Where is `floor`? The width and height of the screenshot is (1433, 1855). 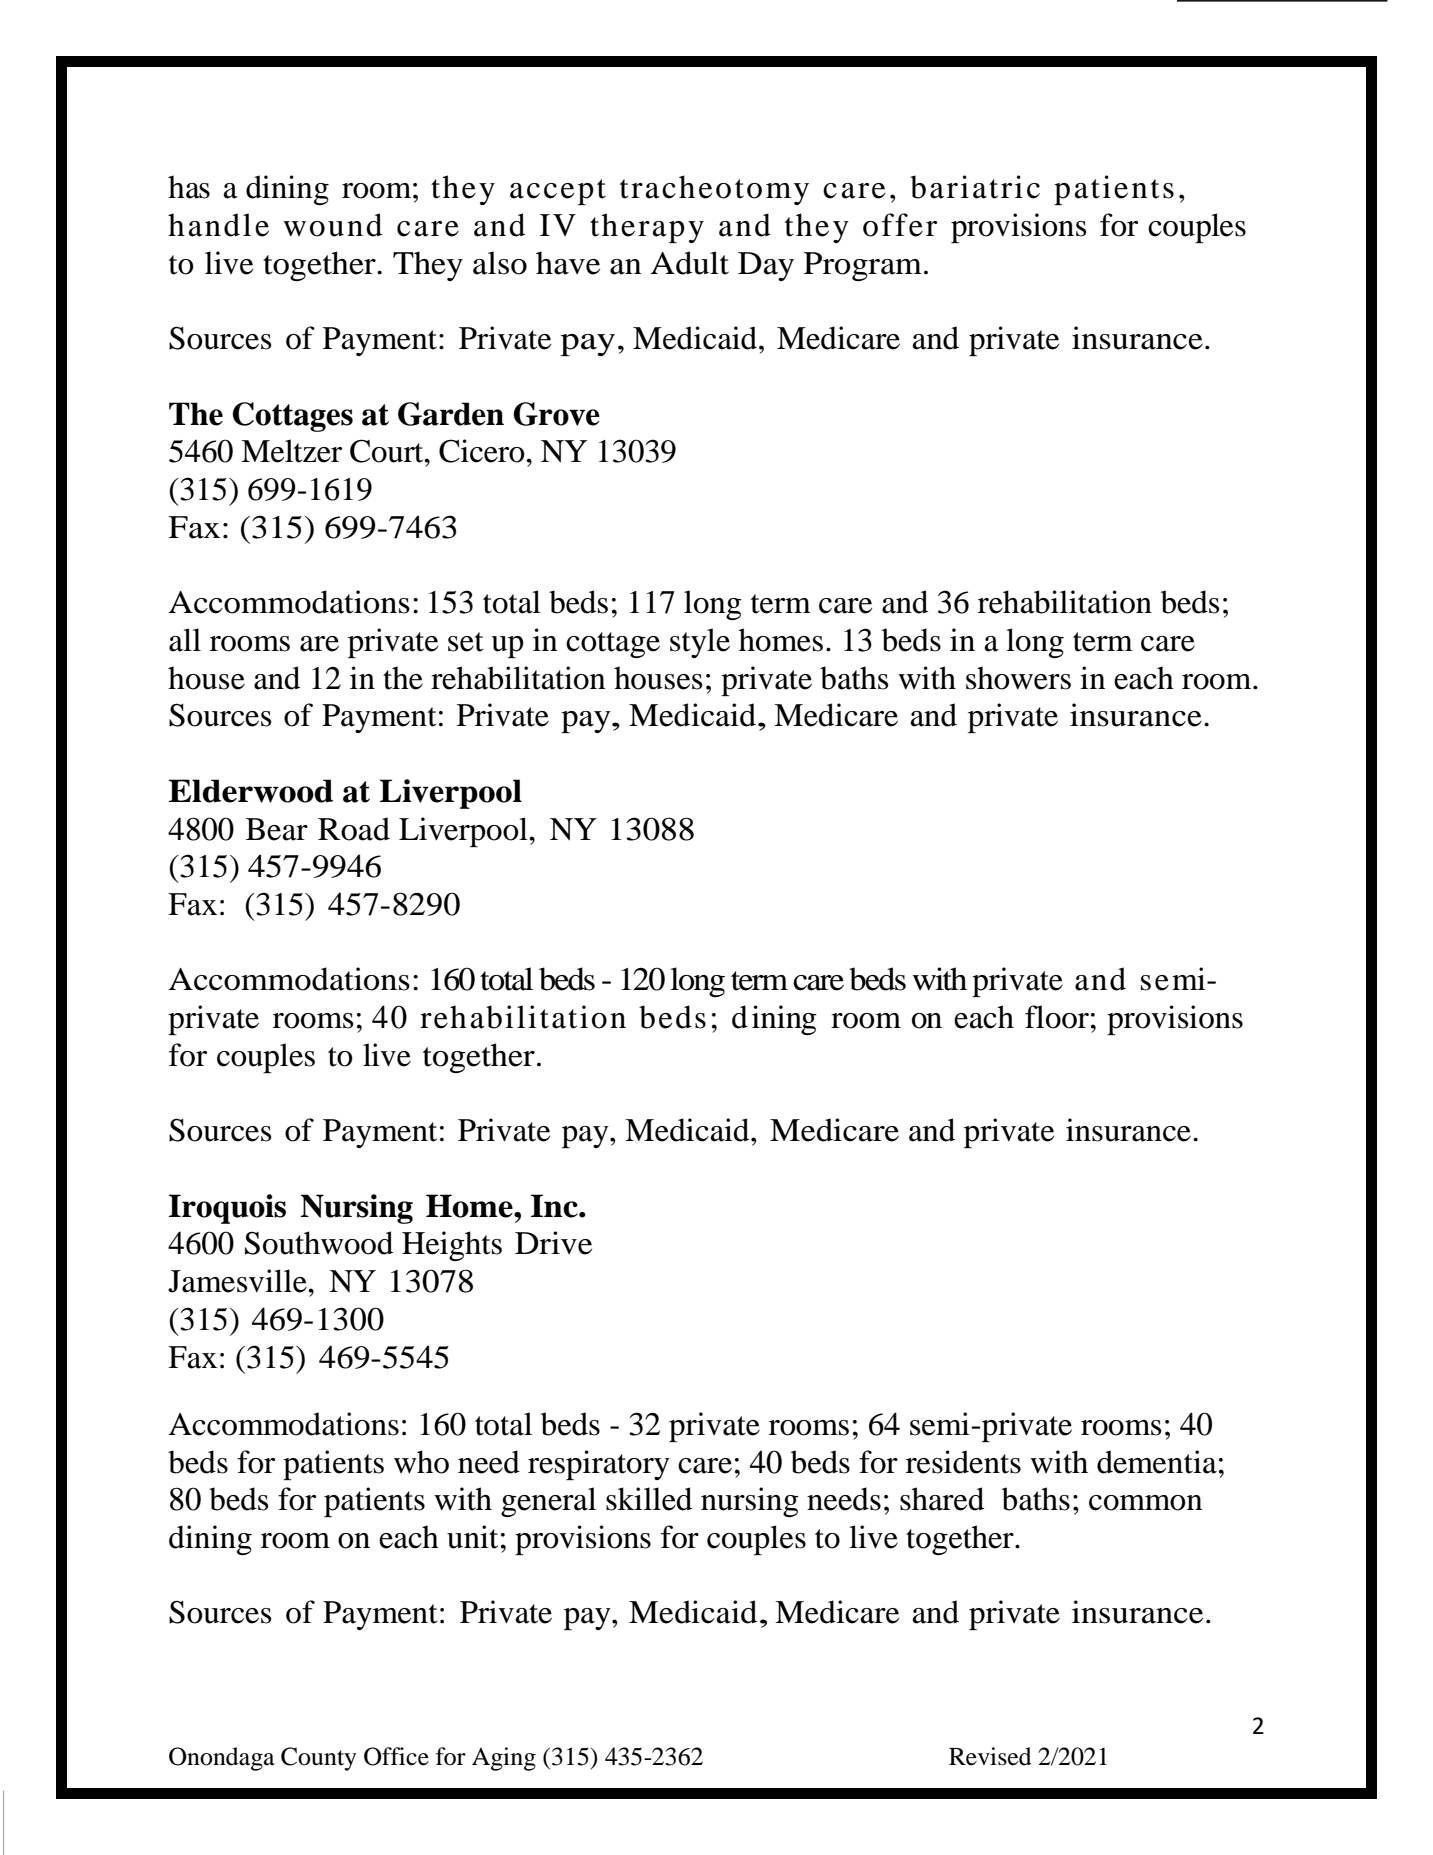 floor is located at coordinates (1057, 1017).
